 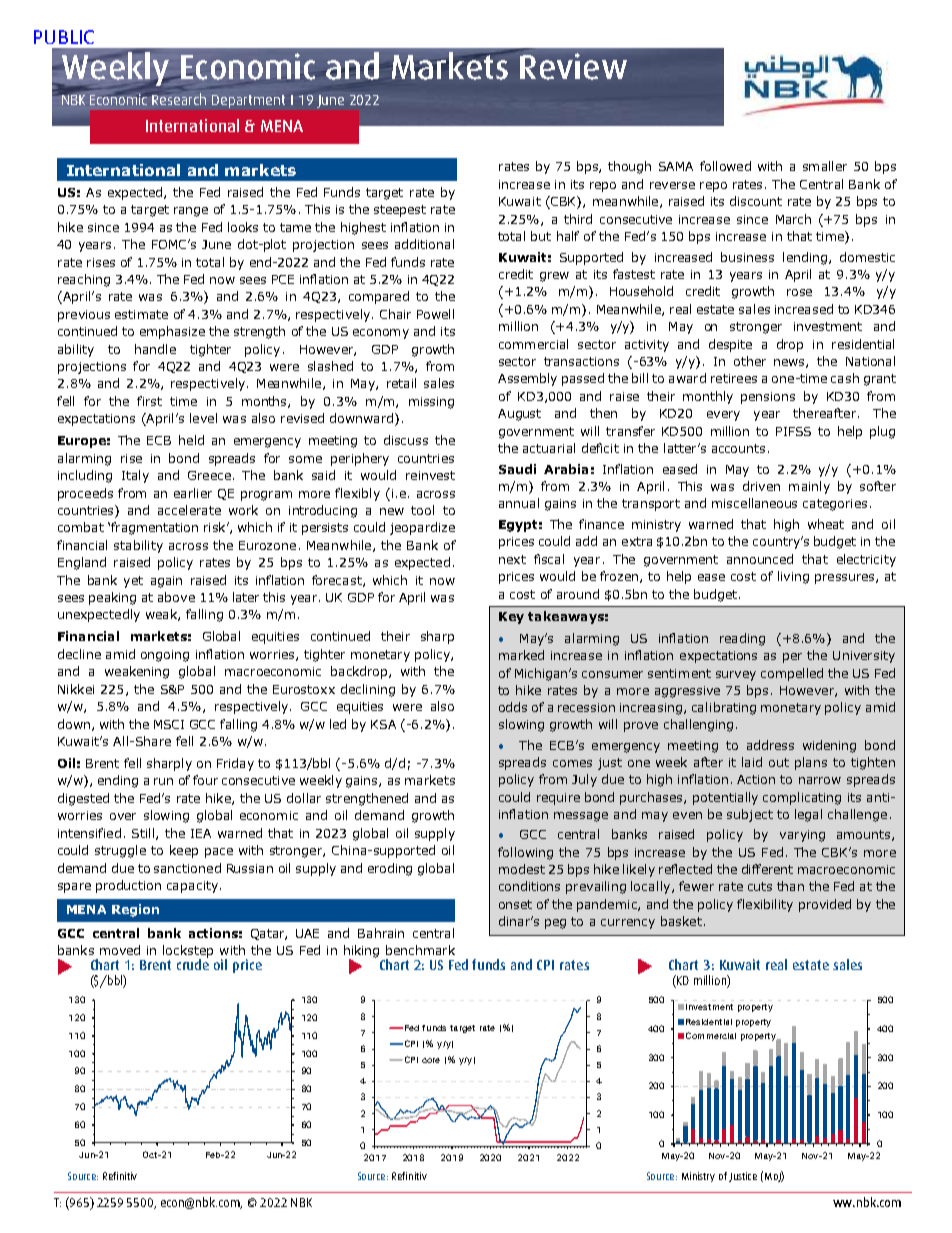 What do you see at coordinates (431, 1060) in the document?
I see `core` at bounding box center [431, 1060].
